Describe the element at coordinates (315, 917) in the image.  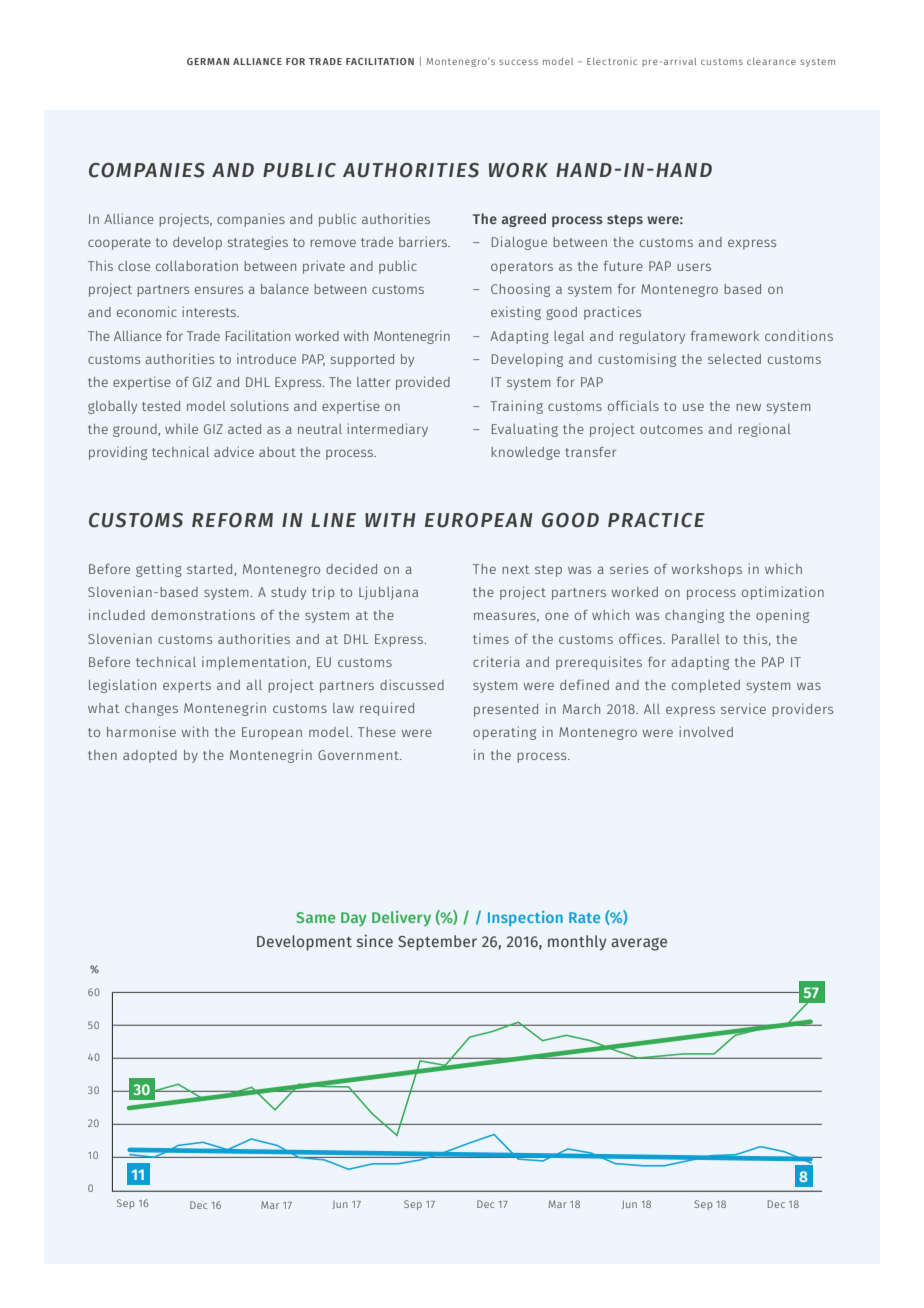
I see `Same` at that location.
